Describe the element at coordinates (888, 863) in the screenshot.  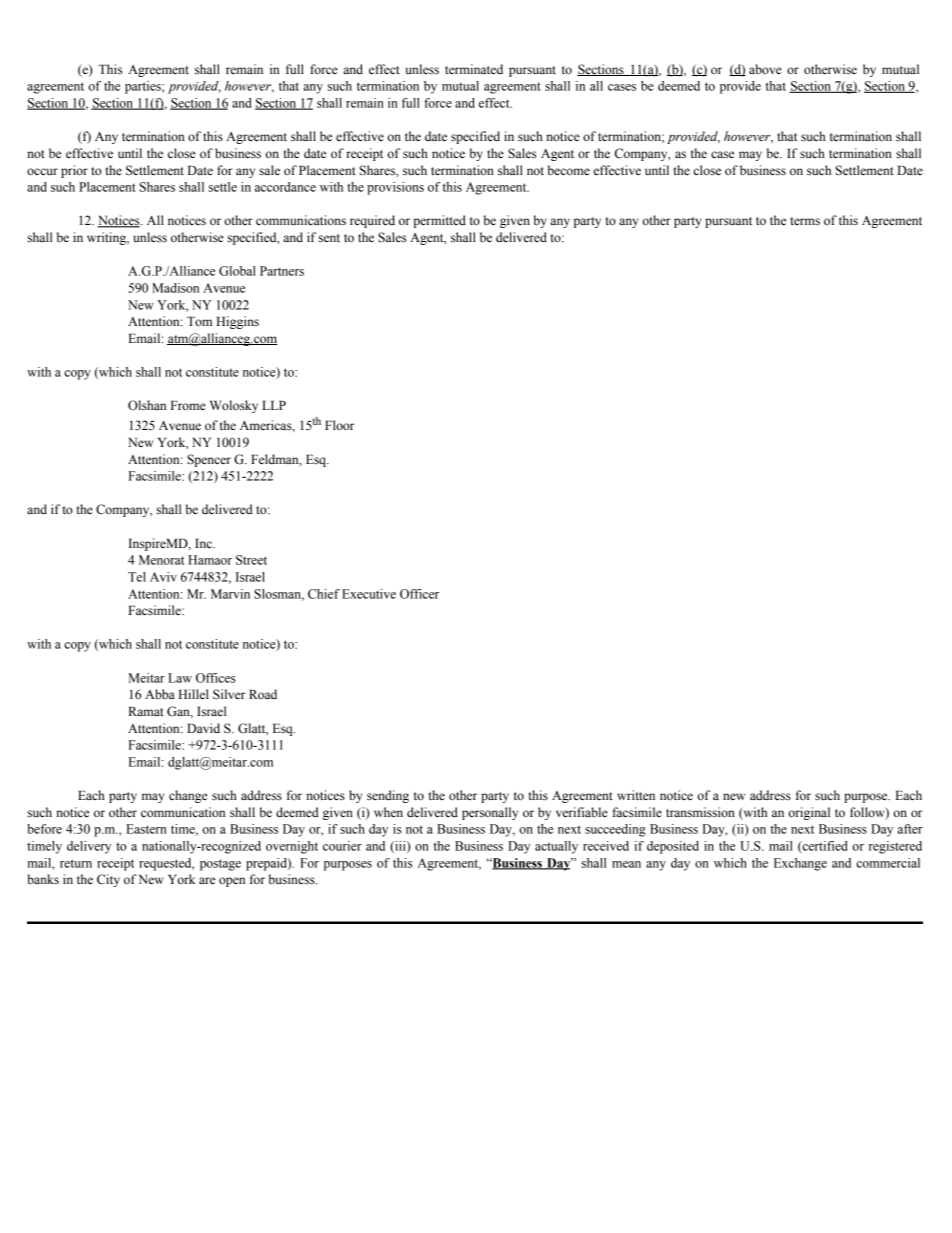
I see `commercial` at that location.
